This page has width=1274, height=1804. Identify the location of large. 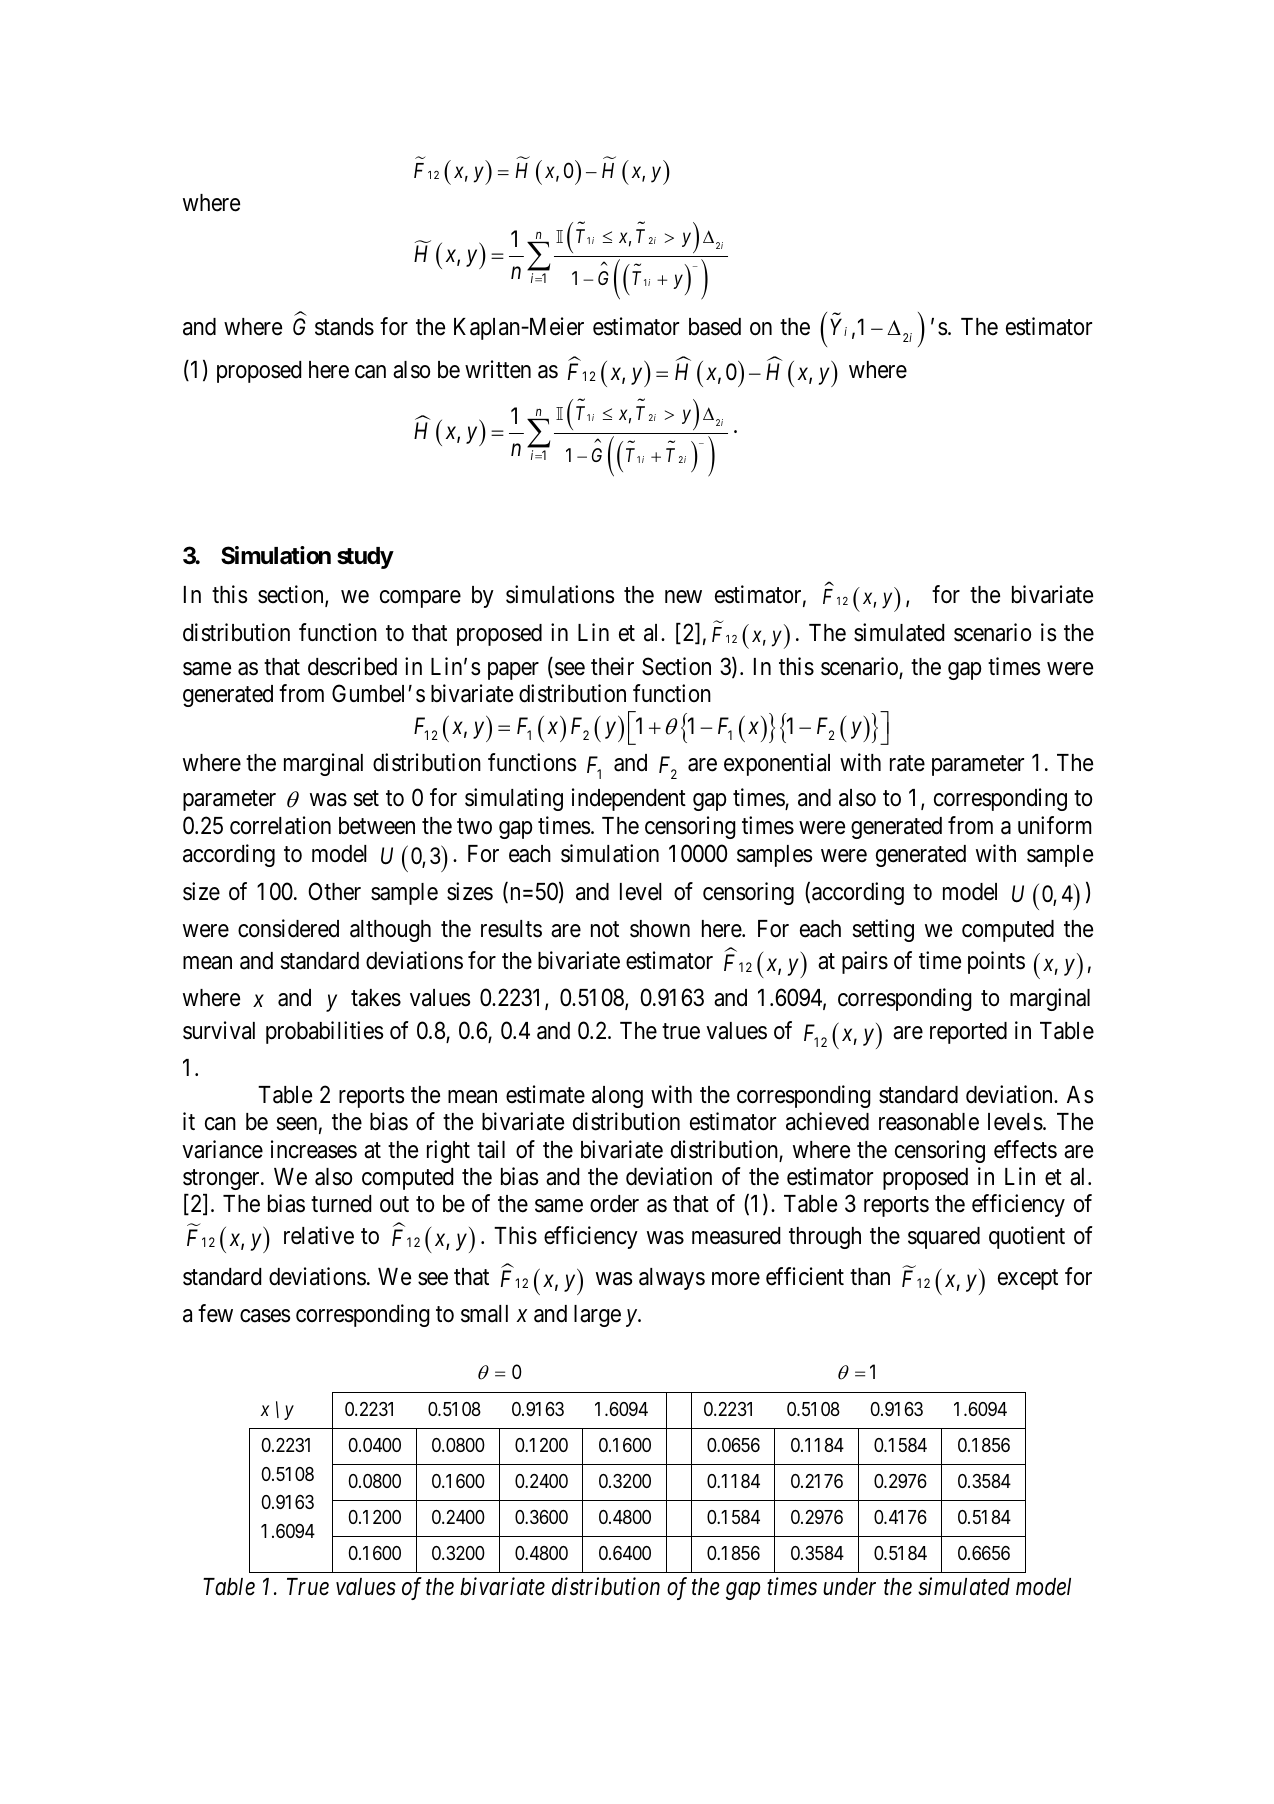
(597, 1316).
